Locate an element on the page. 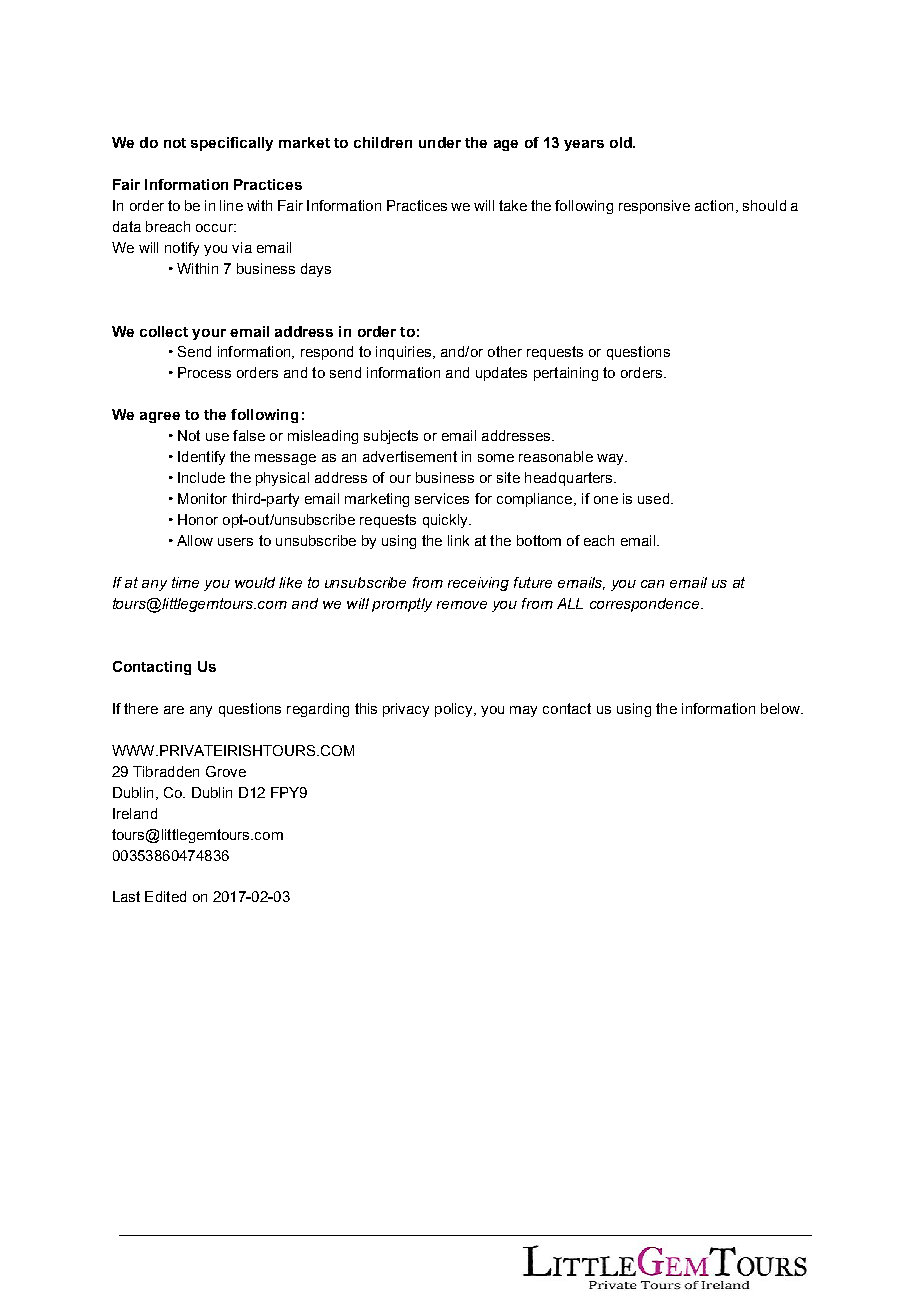 The height and width of the document is (1309, 924). Honor is located at coordinates (198, 519).
